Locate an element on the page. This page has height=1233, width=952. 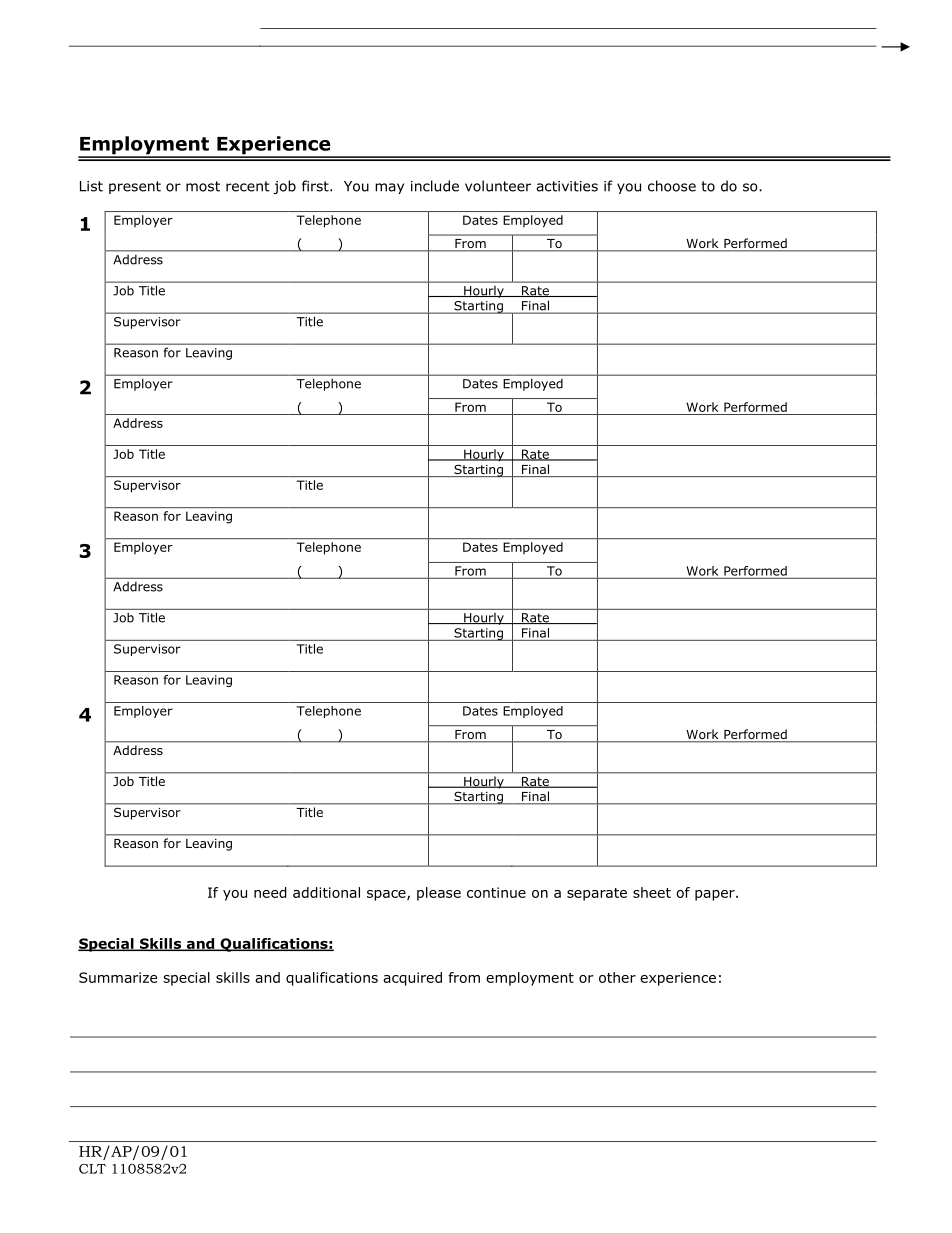
please is located at coordinates (439, 894).
